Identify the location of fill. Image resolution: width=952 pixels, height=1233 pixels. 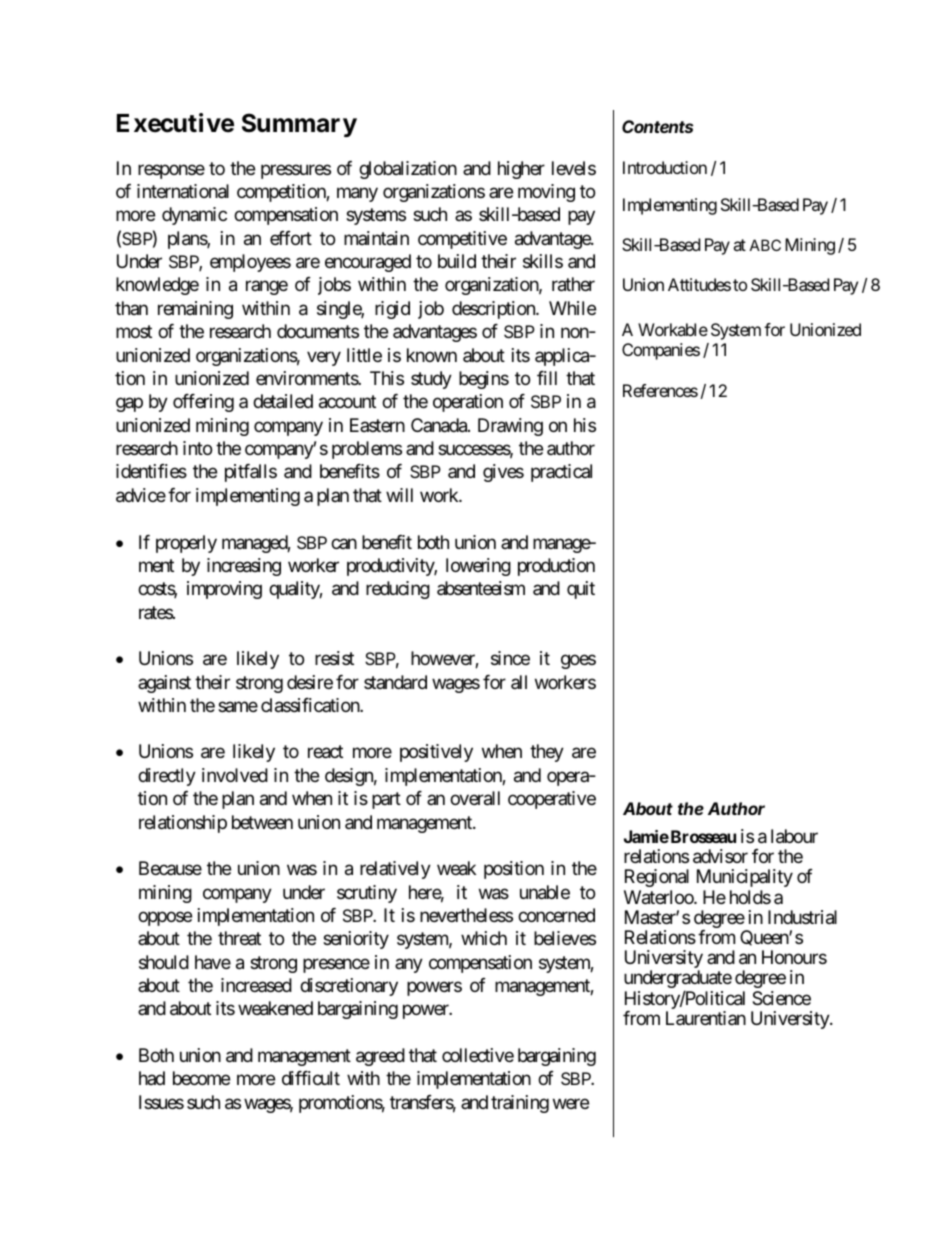
(547, 378).
